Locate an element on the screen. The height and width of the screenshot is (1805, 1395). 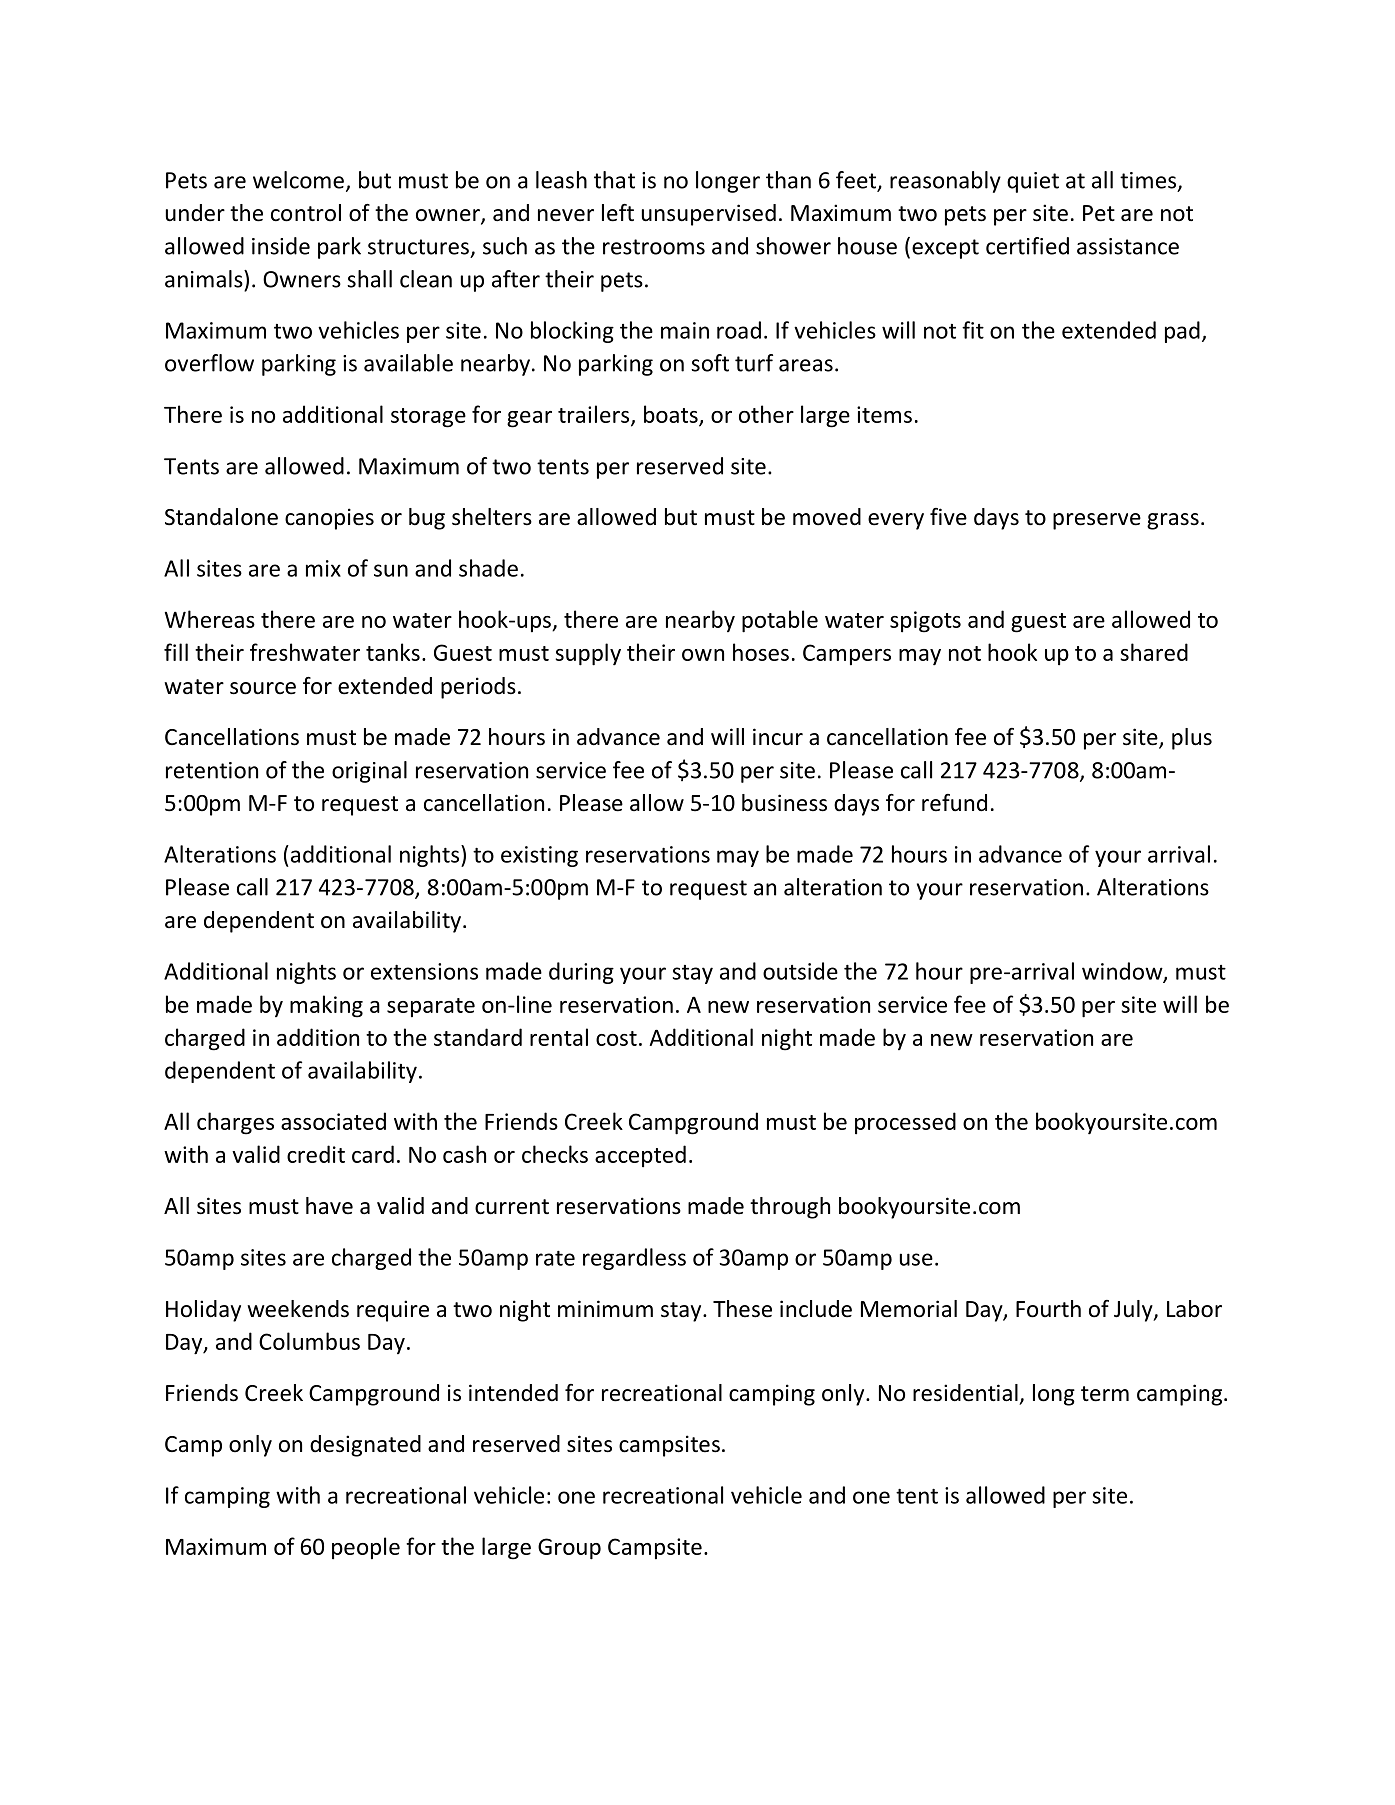
control is located at coordinates (306, 213).
